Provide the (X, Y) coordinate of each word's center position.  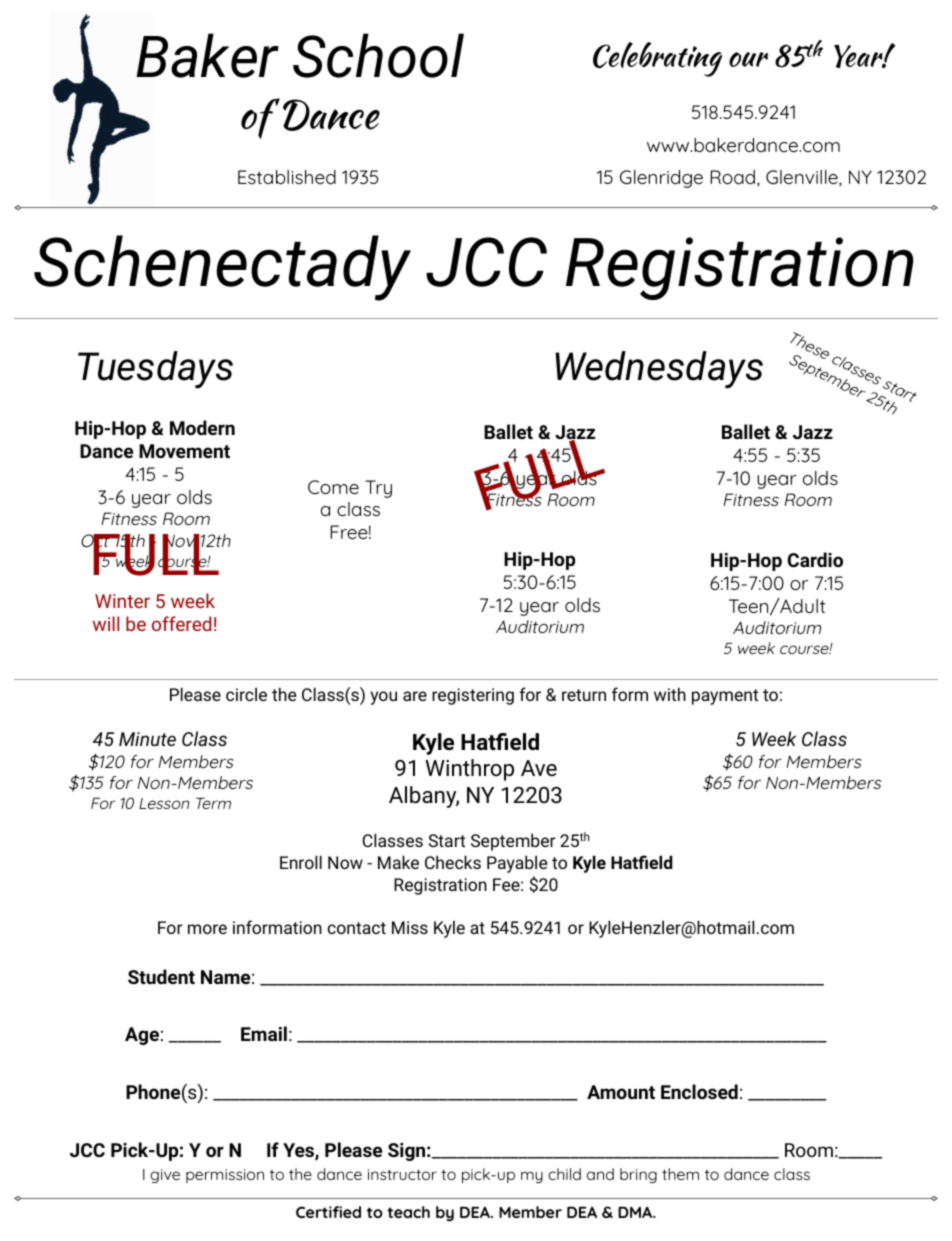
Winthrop (469, 770)
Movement (184, 451)
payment (725, 697)
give (165, 1176)
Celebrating (657, 59)
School (378, 55)
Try (378, 489)
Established (287, 177)
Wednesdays (659, 370)
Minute (147, 739)
